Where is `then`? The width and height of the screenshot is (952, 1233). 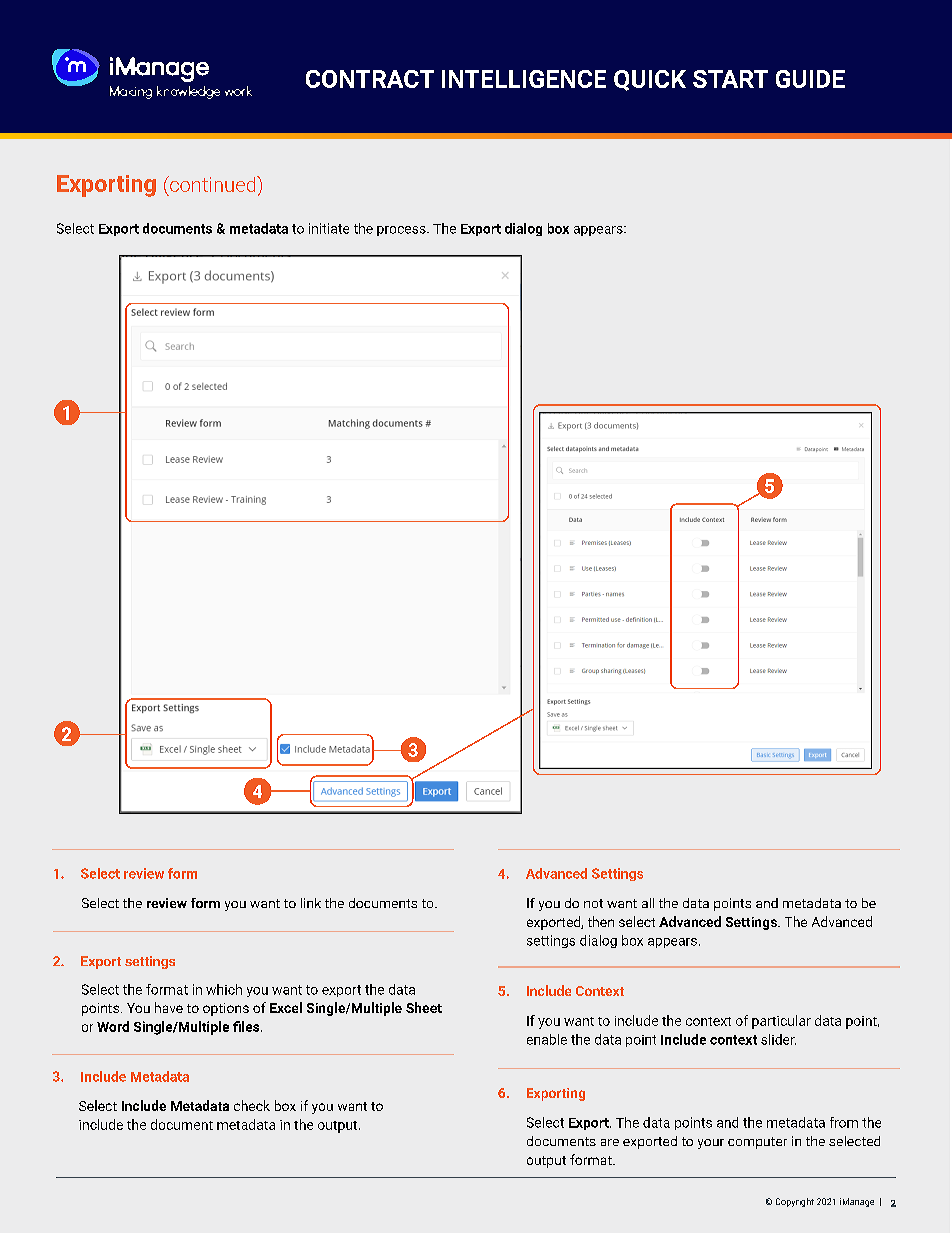
then is located at coordinates (601, 921).
